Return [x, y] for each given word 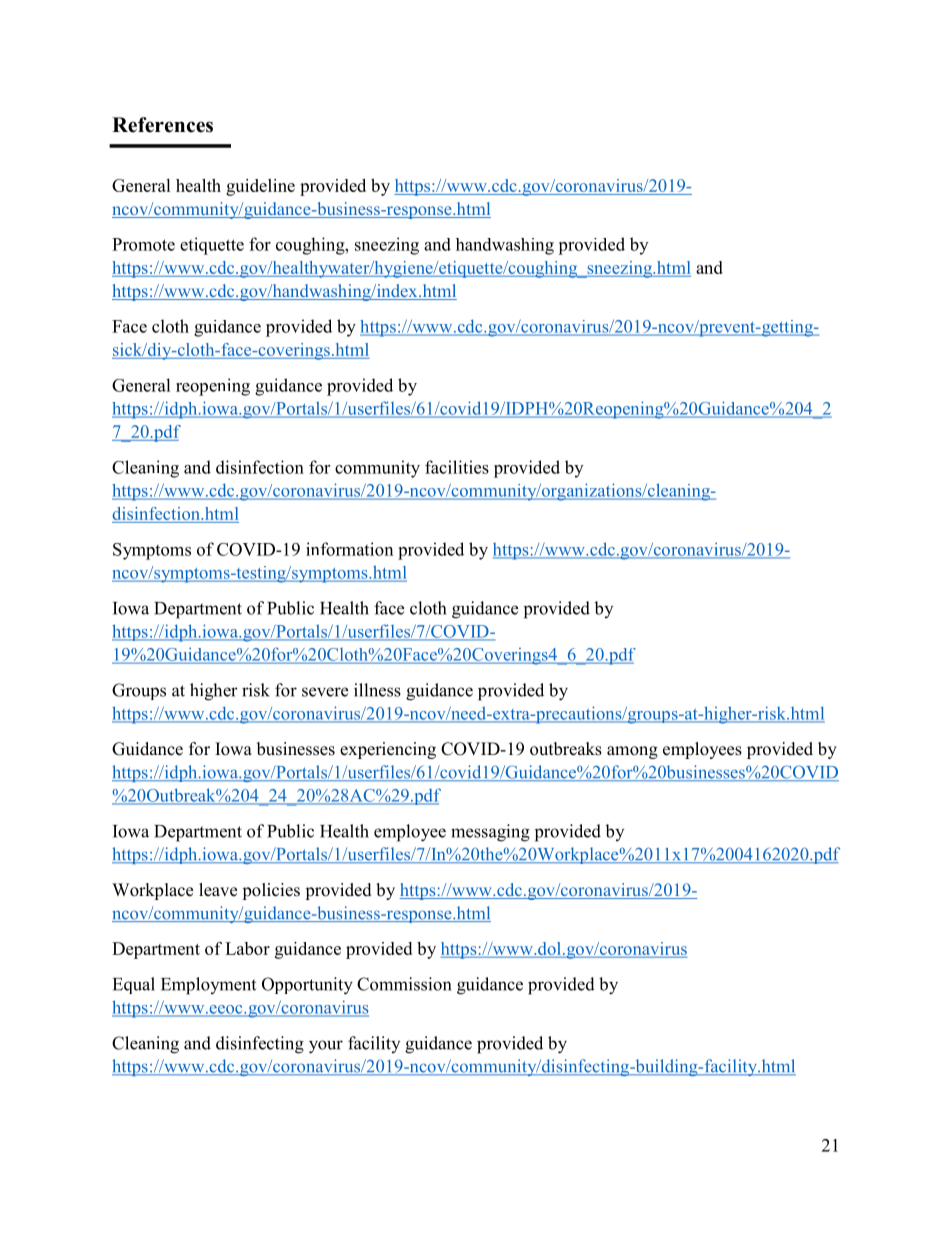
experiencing [388, 750]
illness [377, 690]
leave [218, 890]
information [349, 549]
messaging [490, 833]
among [632, 752]
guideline [260, 187]
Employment [208, 986]
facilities [457, 467]
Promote [143, 244]
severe [325, 692]
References [162, 125]
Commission [404, 984]
